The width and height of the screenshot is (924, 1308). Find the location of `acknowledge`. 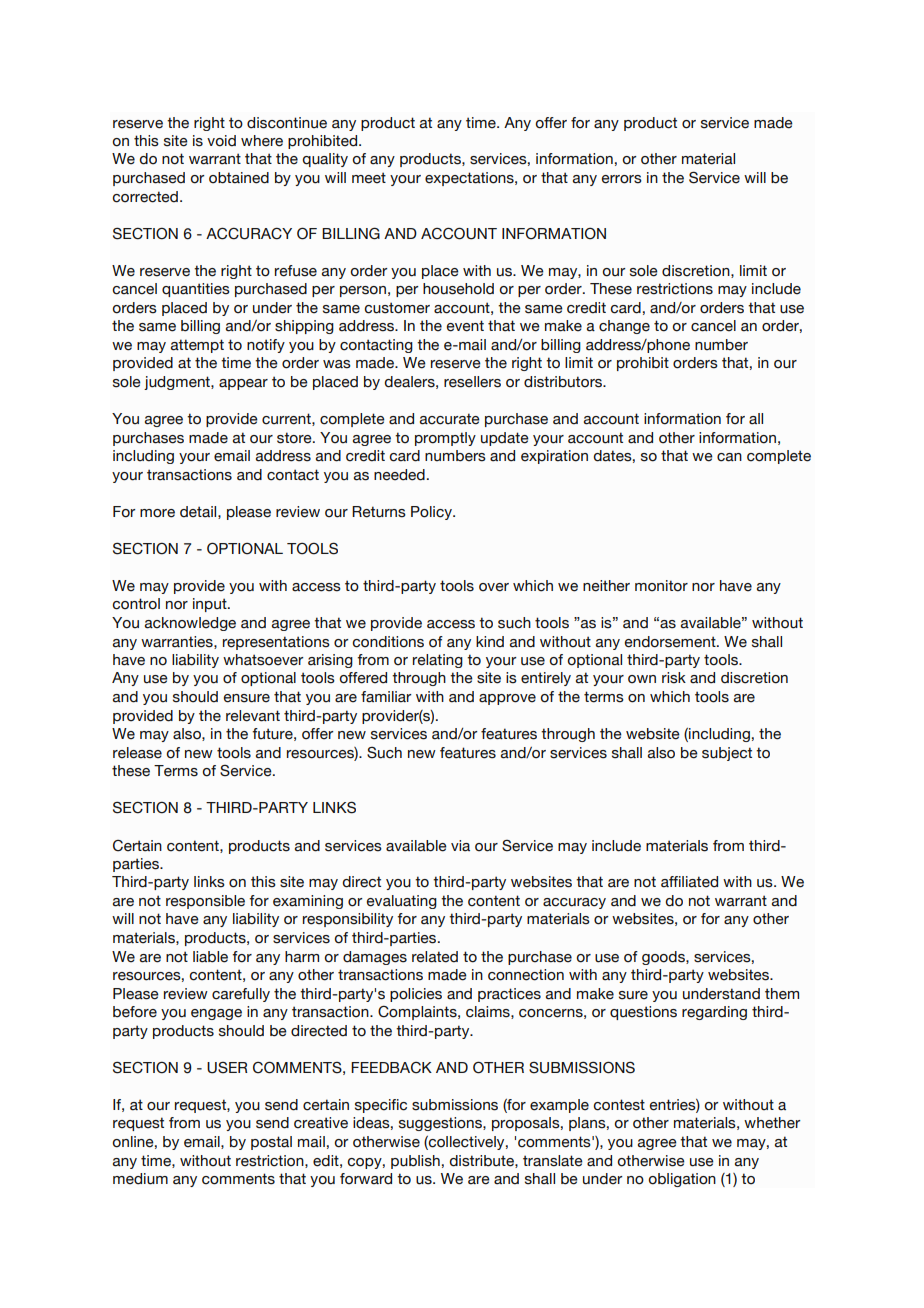

acknowledge is located at coordinates (190, 624).
